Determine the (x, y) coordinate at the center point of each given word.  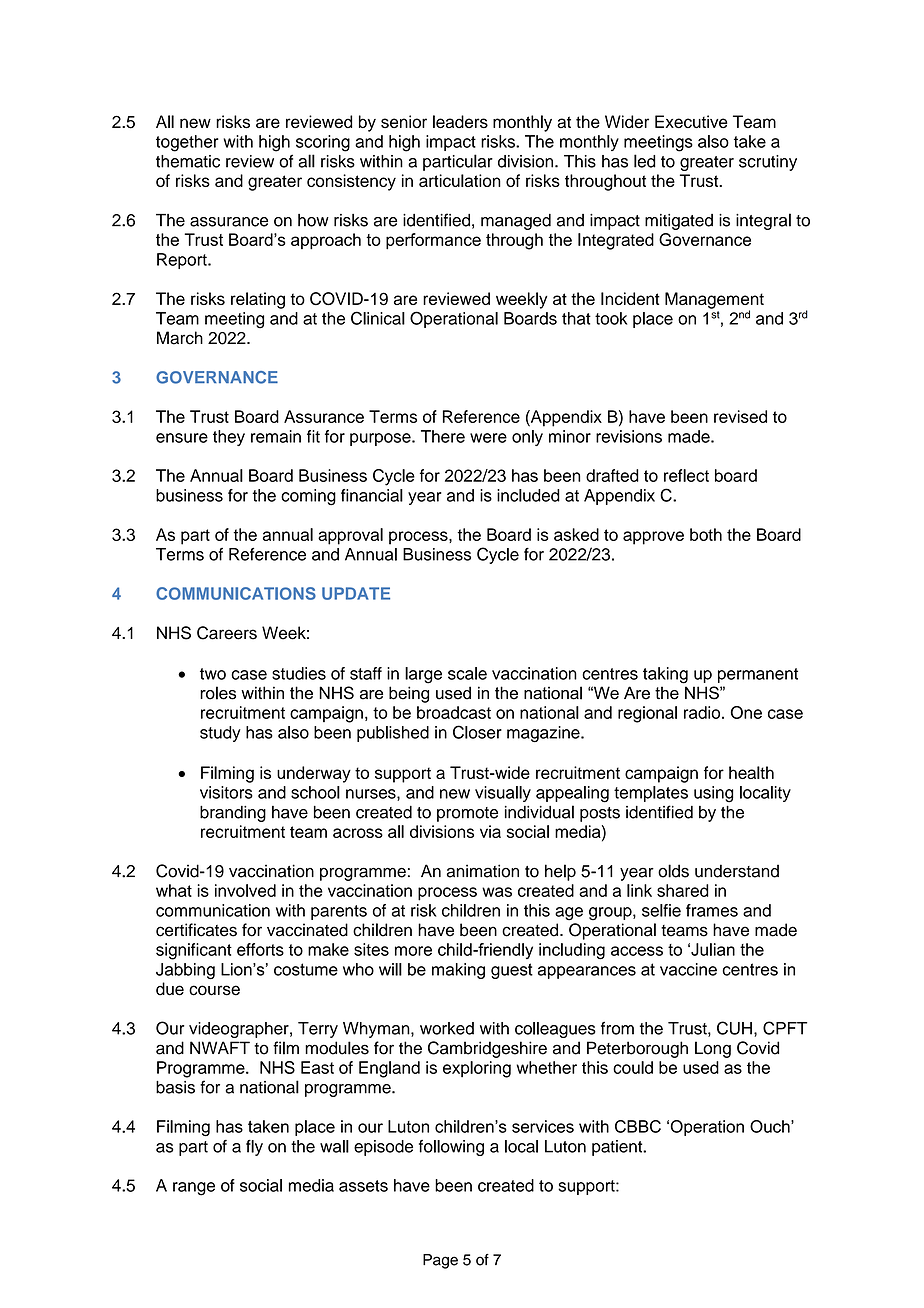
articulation (460, 180)
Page (440, 1261)
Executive (691, 121)
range (194, 1189)
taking (665, 675)
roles (218, 693)
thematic (188, 161)
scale (467, 673)
